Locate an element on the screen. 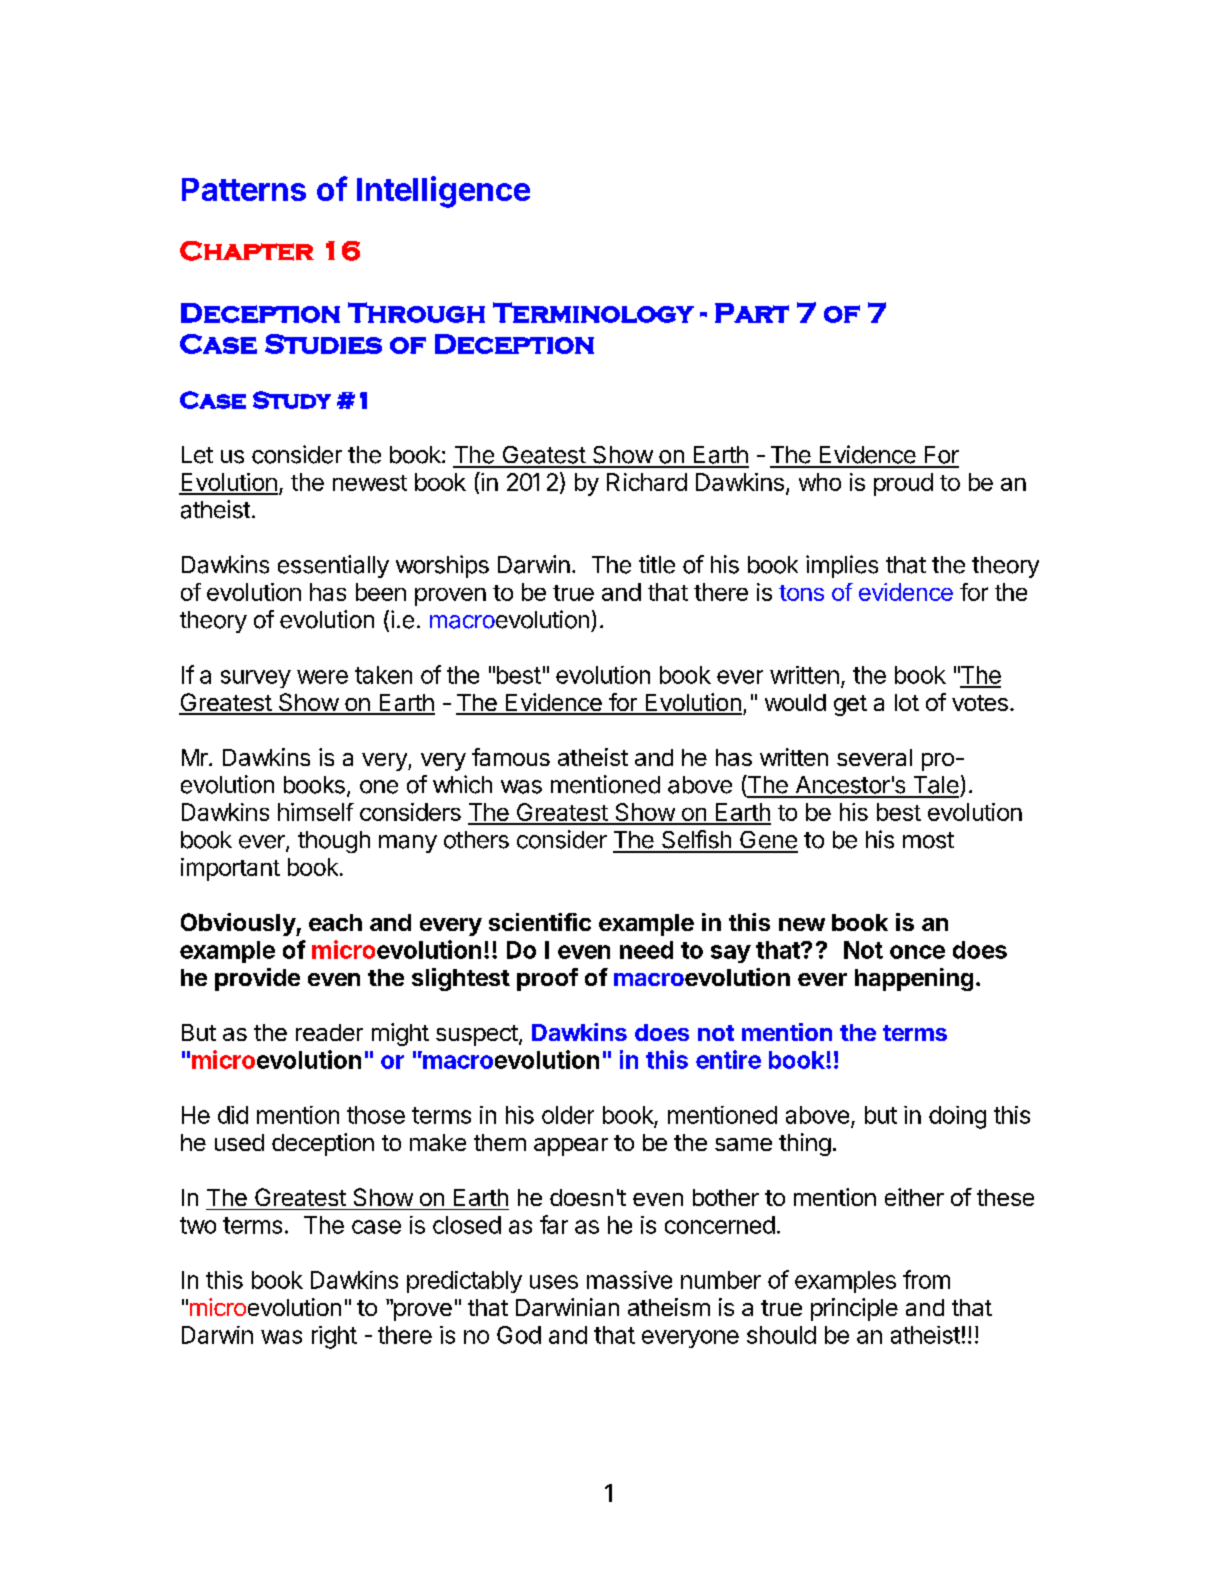 Image resolution: width=1220 pixels, height=1579 pixels. Terminology is located at coordinates (593, 312).
